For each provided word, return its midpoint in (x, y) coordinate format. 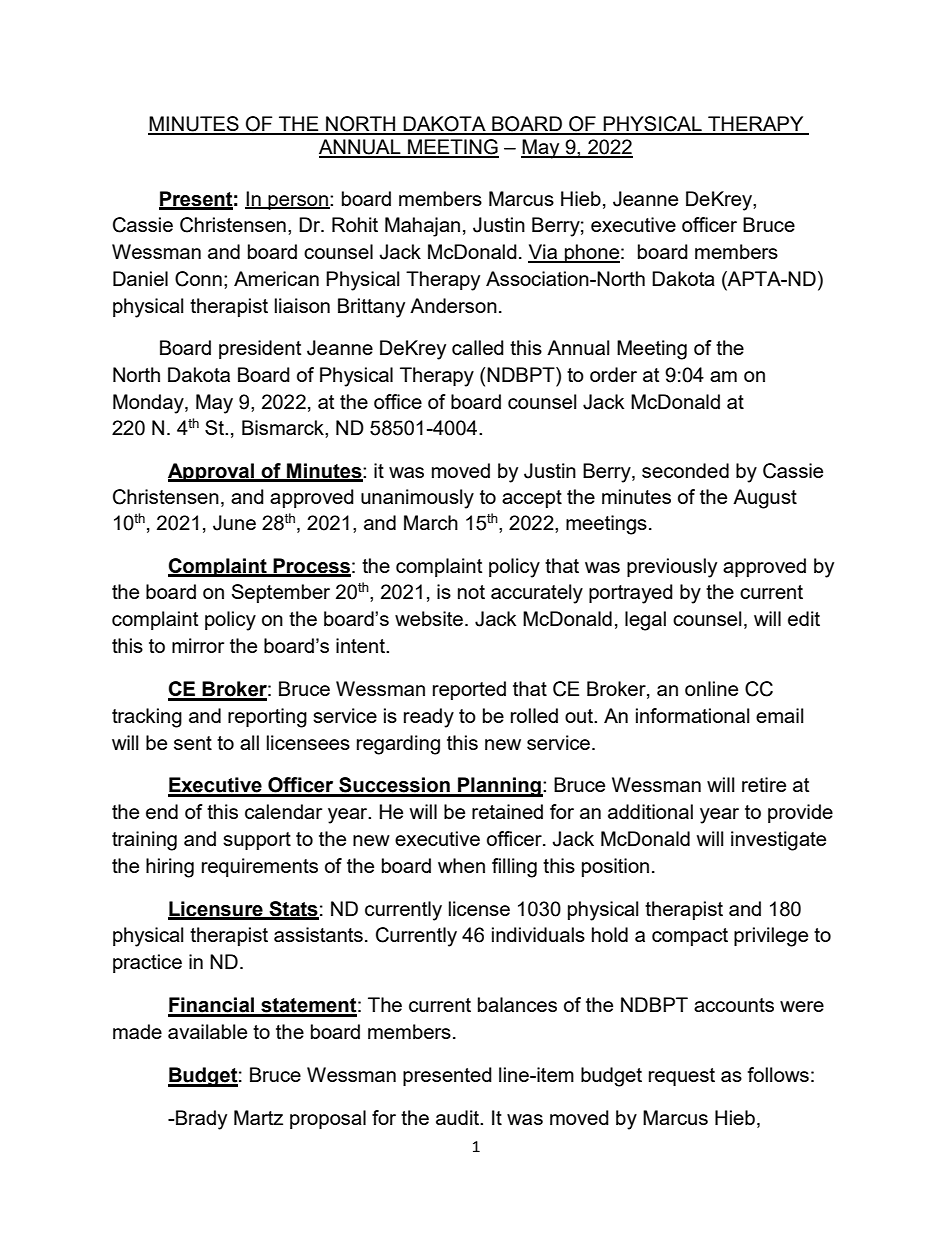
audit (459, 1117)
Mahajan (422, 227)
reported (469, 690)
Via (544, 253)
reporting (267, 718)
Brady (200, 1120)
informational (692, 715)
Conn (198, 279)
